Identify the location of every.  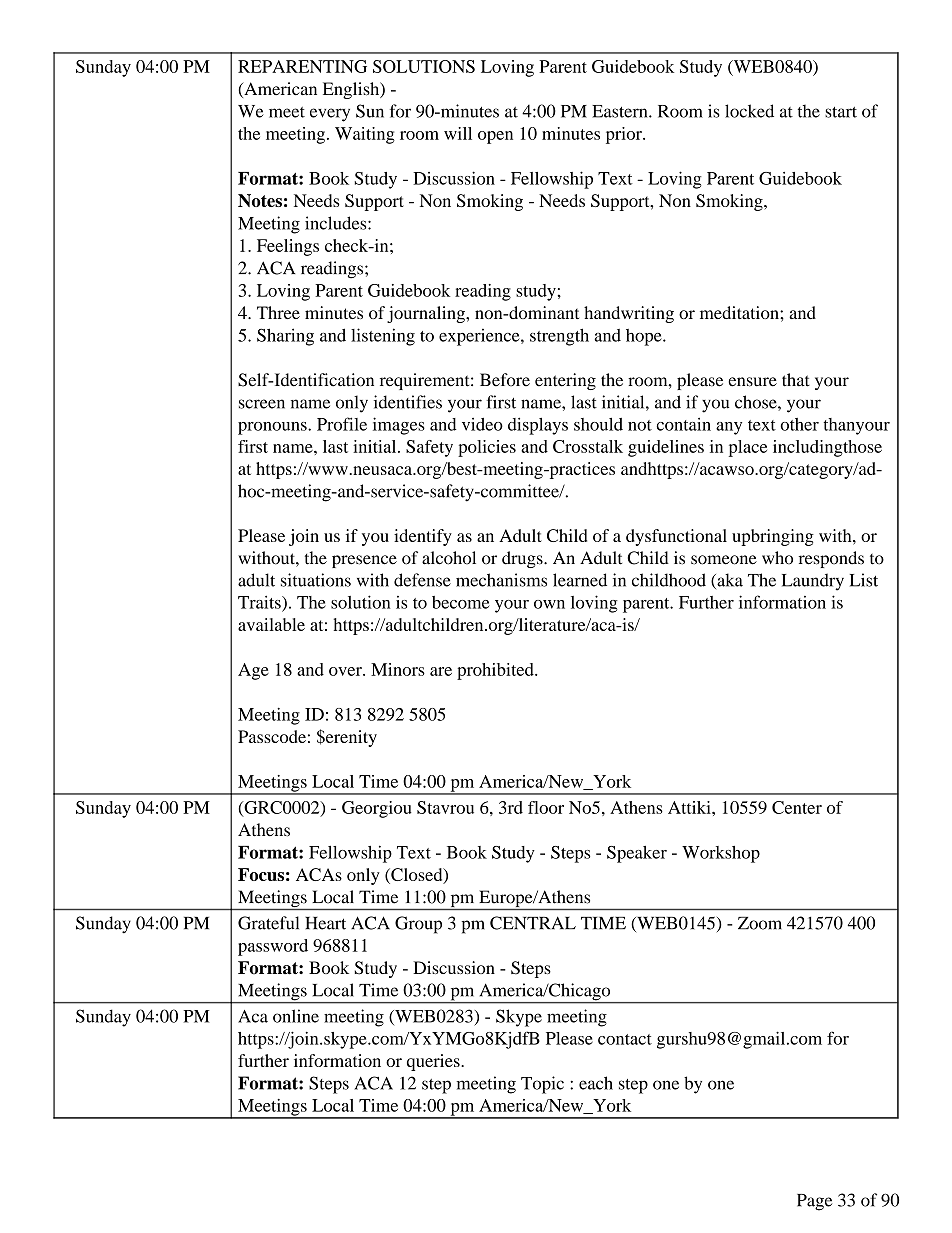
(330, 115).
